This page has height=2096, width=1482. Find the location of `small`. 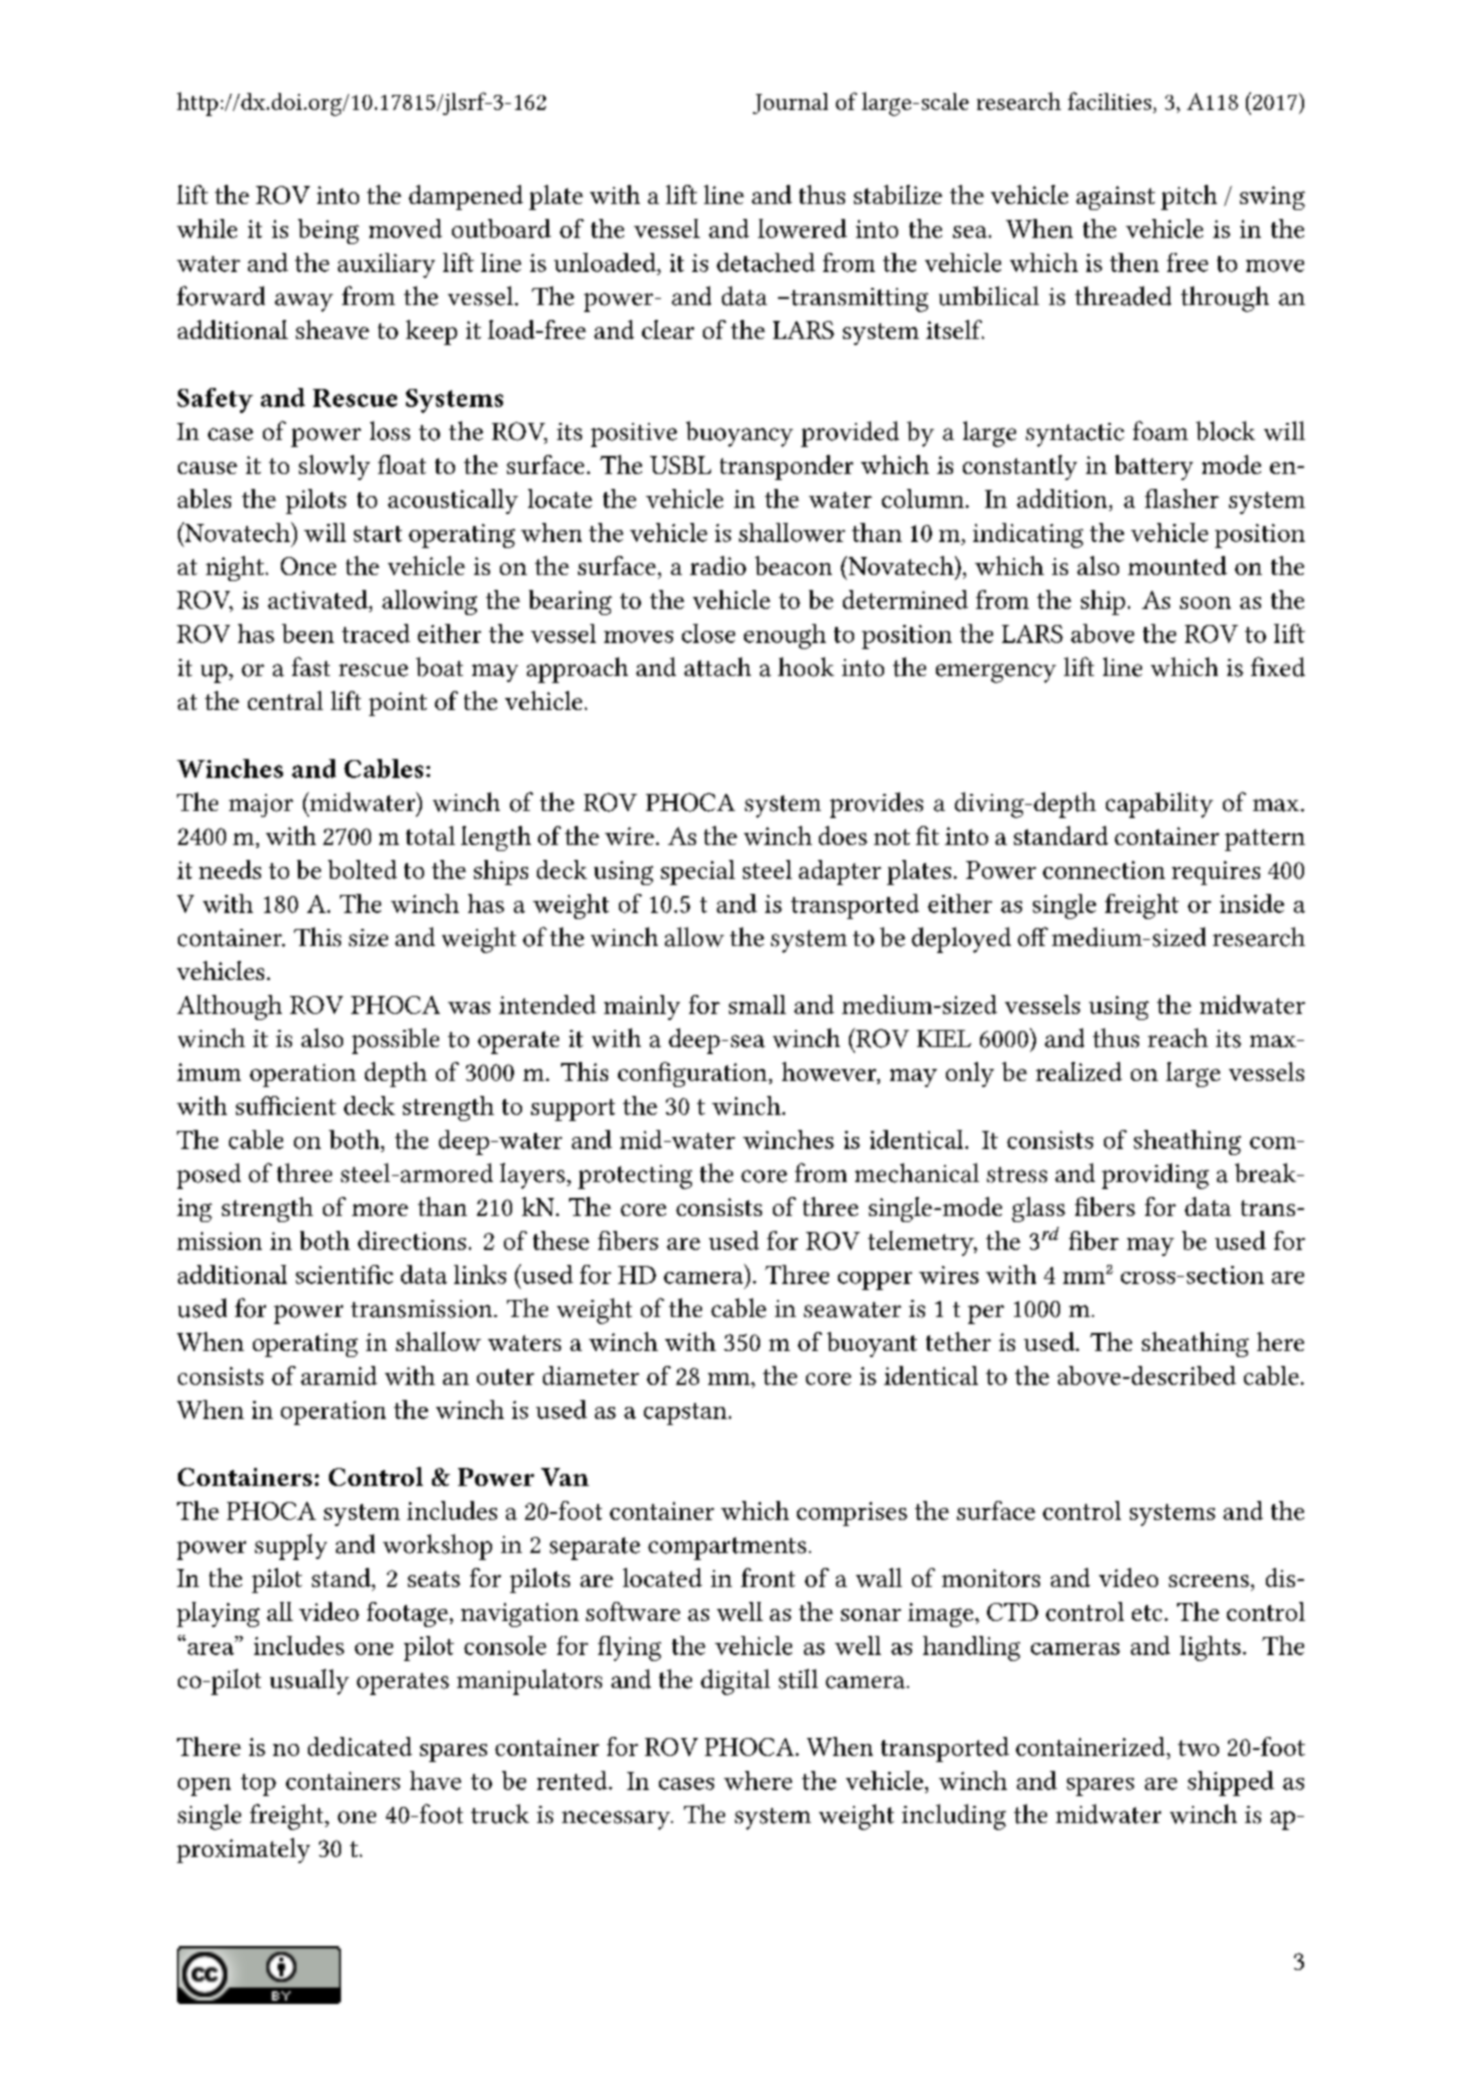

small is located at coordinates (757, 1004).
